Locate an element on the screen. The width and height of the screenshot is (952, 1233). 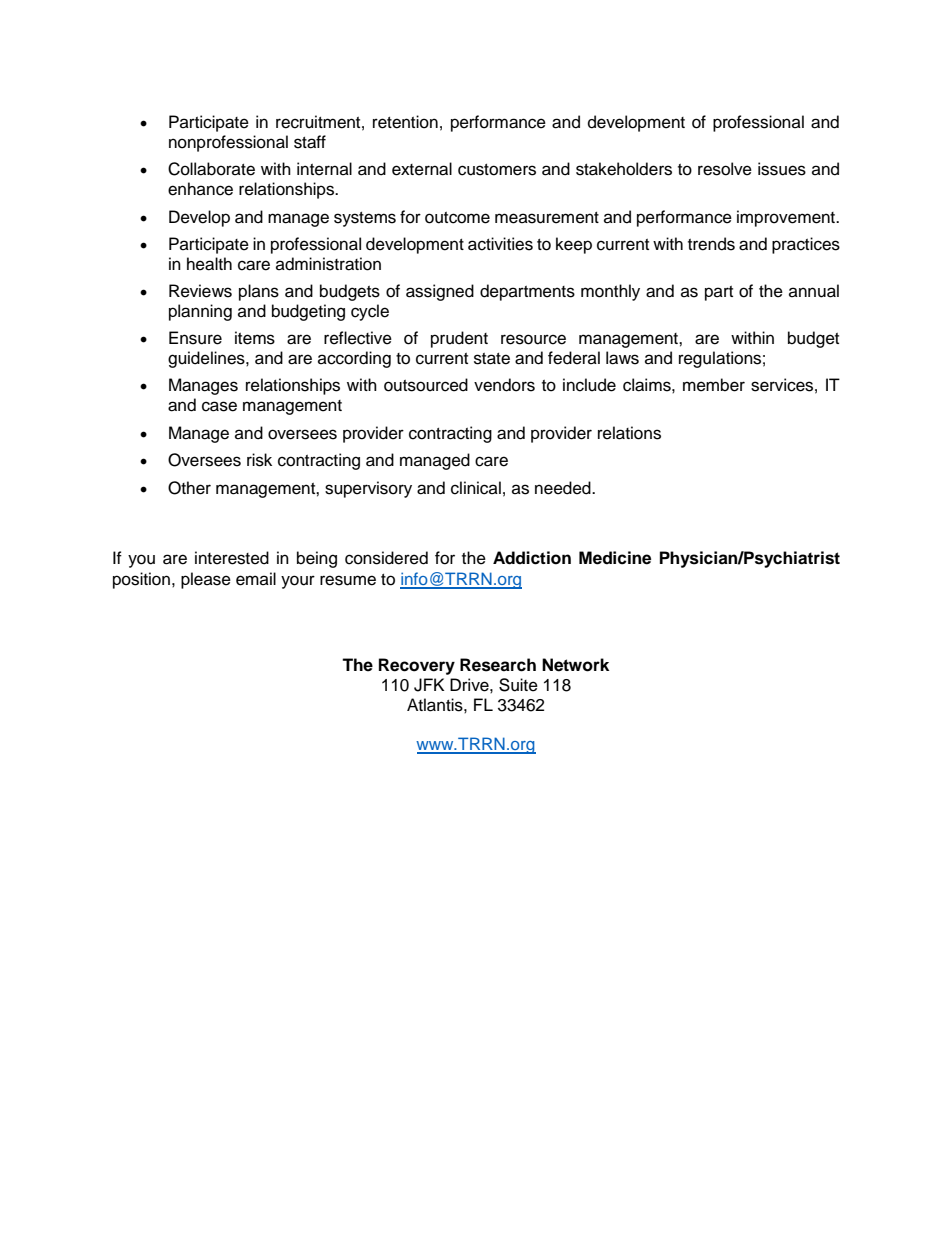
Other is located at coordinates (189, 488).
